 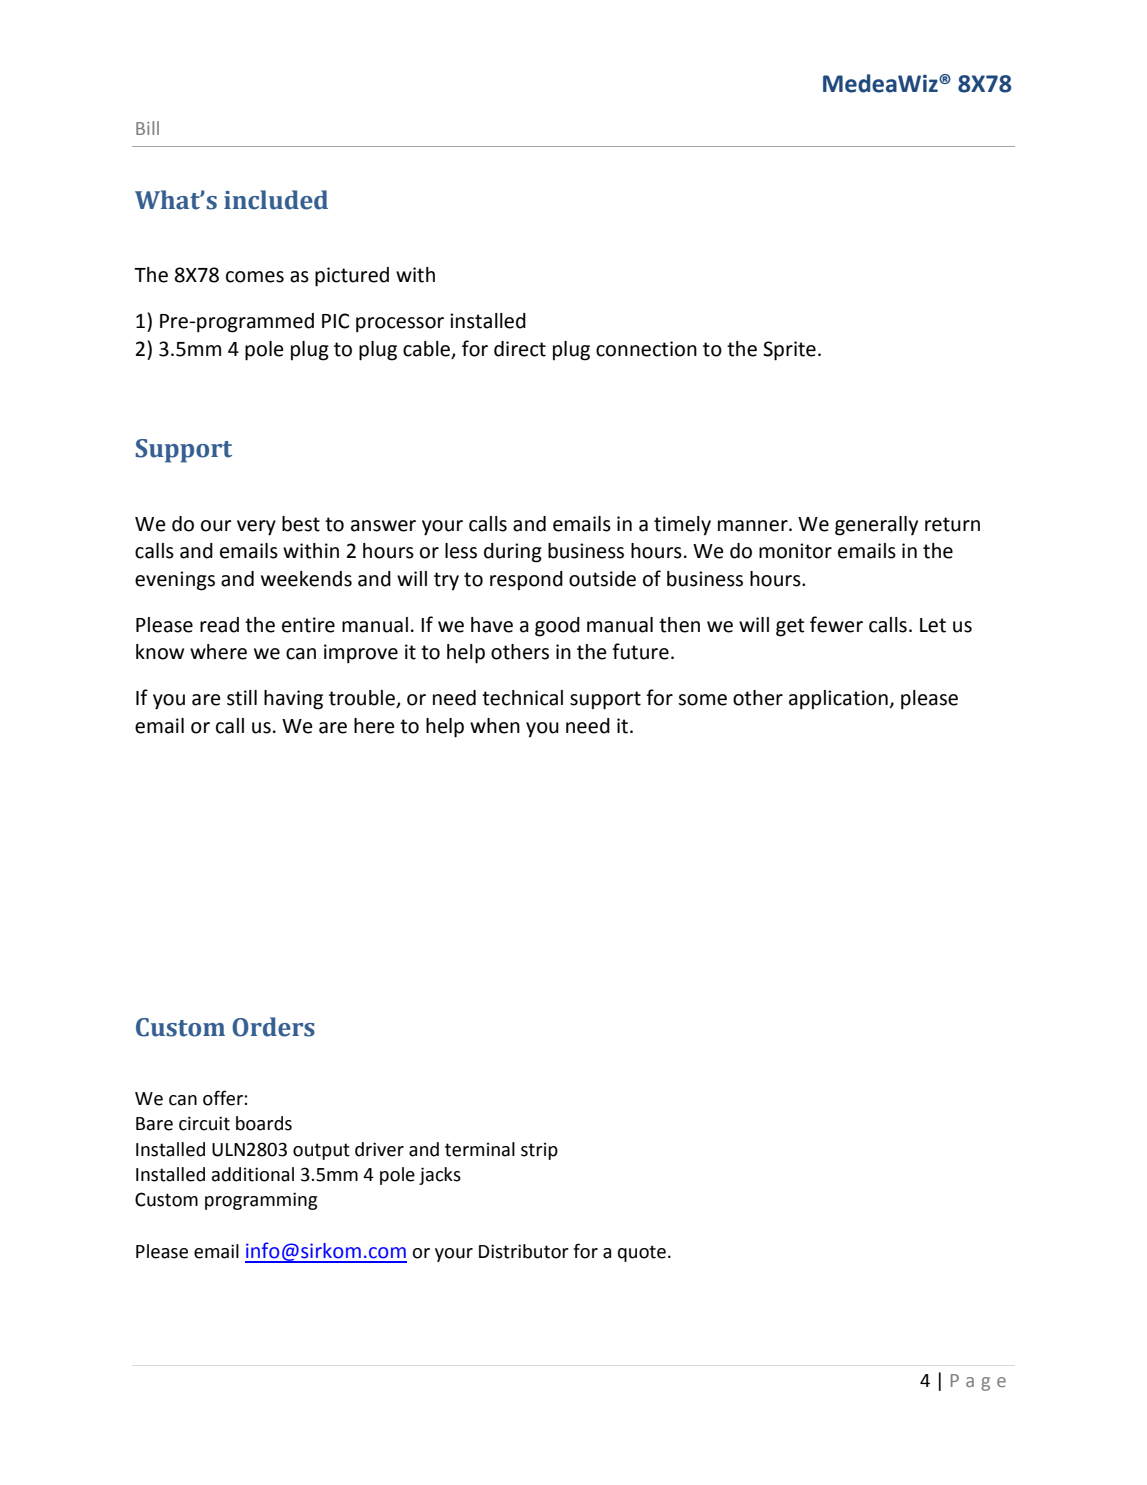 I want to click on Orders, so click(x=273, y=1027).
